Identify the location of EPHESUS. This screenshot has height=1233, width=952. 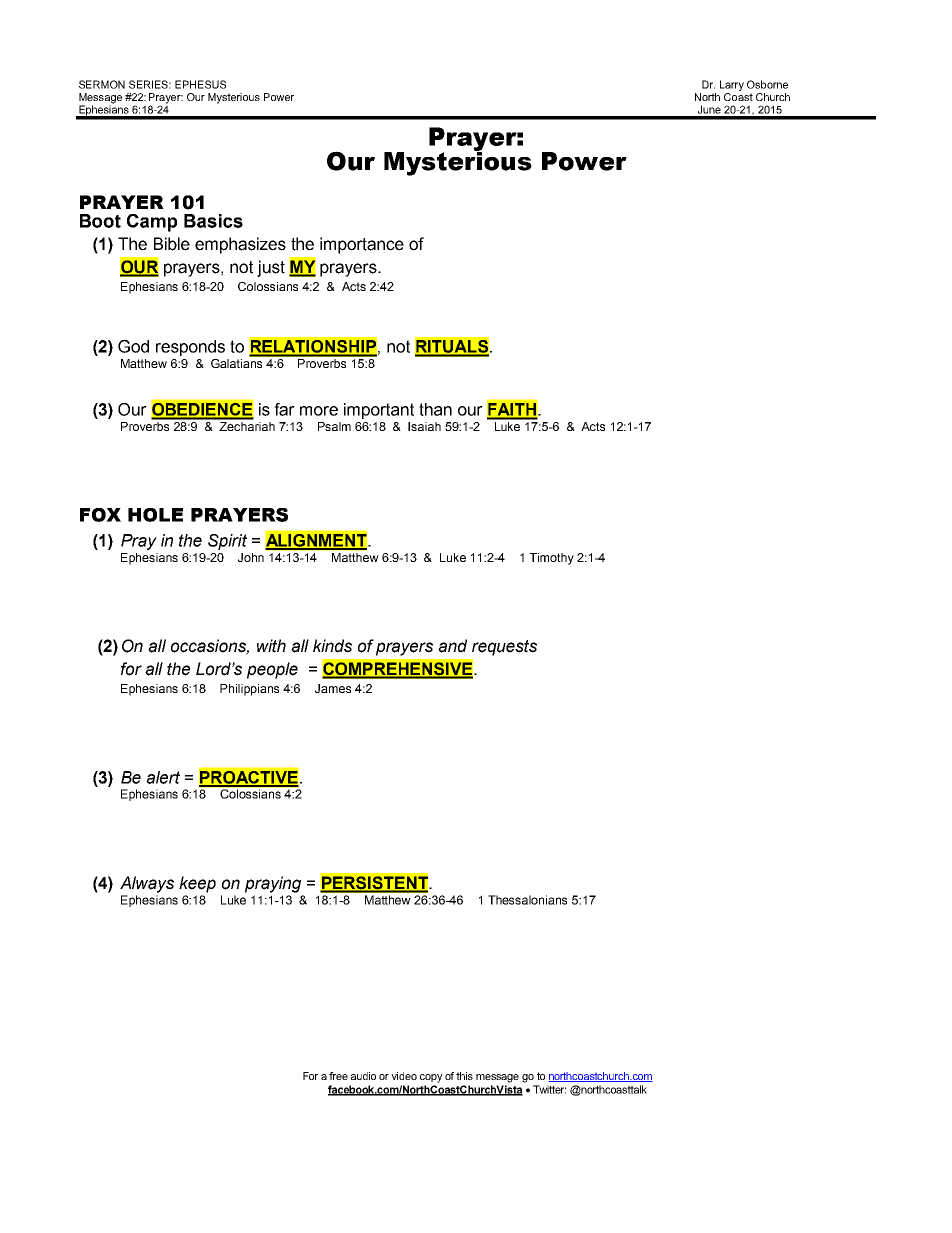
(200, 84).
